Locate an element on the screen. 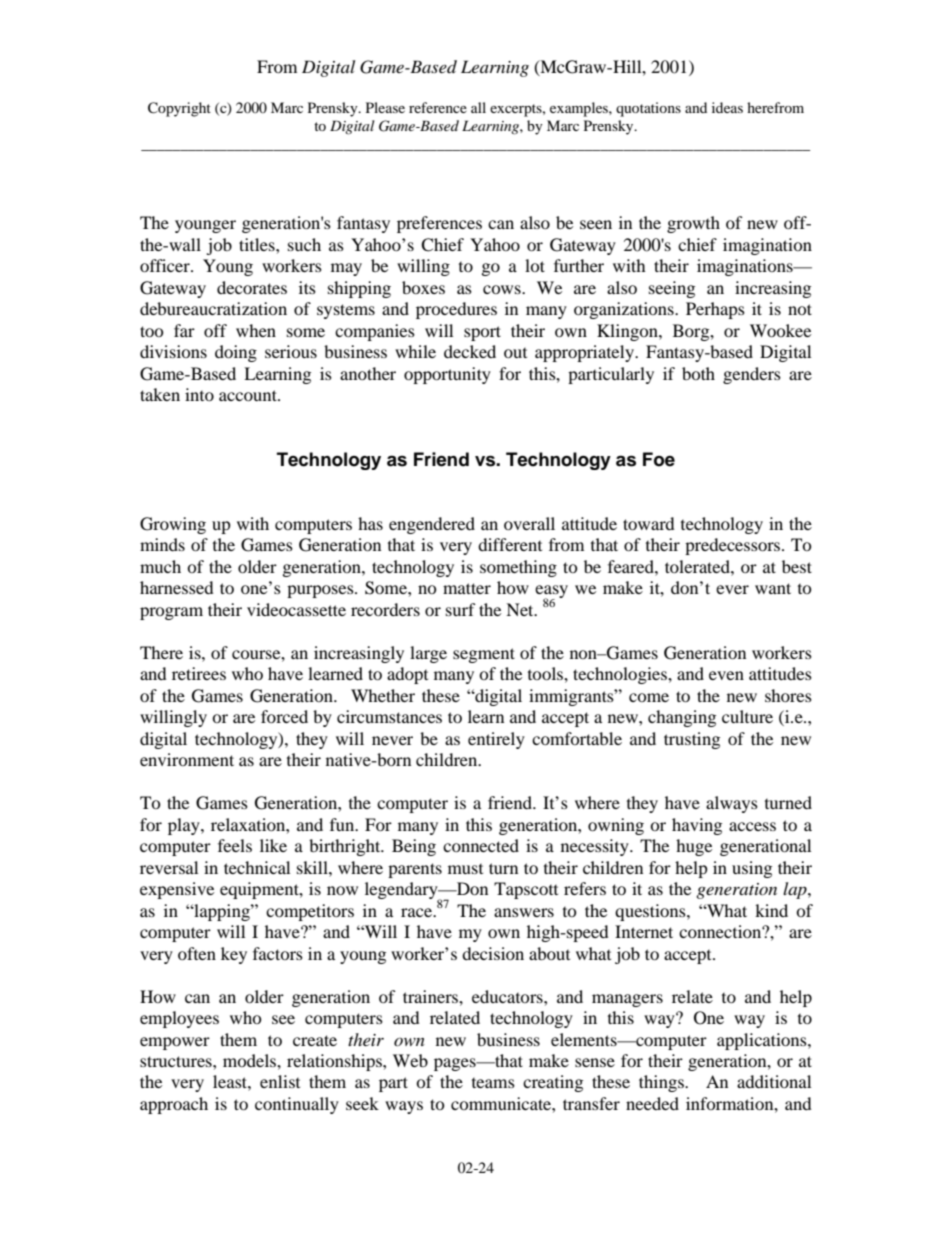 Image resolution: width=952 pixels, height=1233 pixels. Please is located at coordinates (385, 107).
